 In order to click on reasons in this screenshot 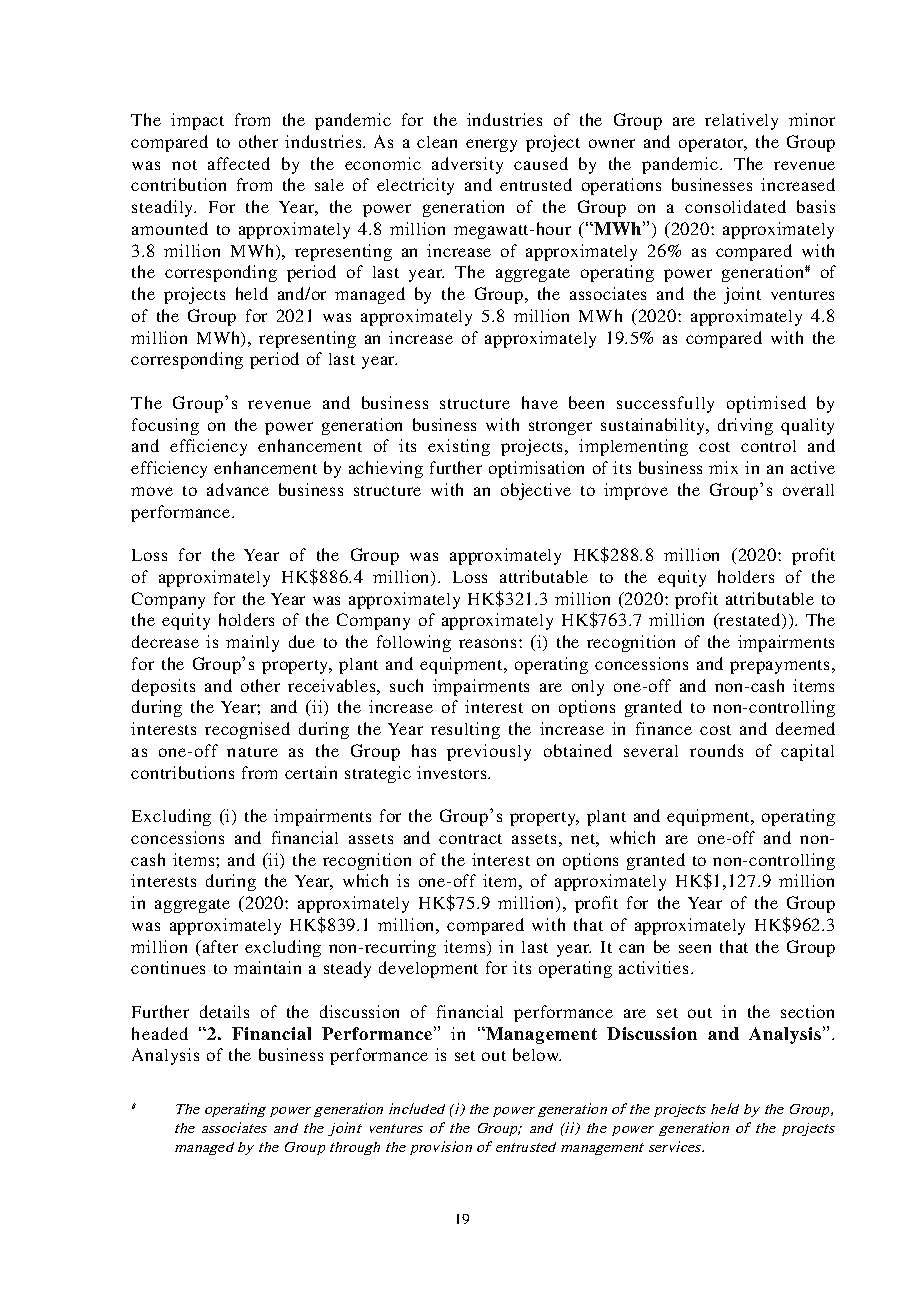, I will do `click(487, 643)`.
